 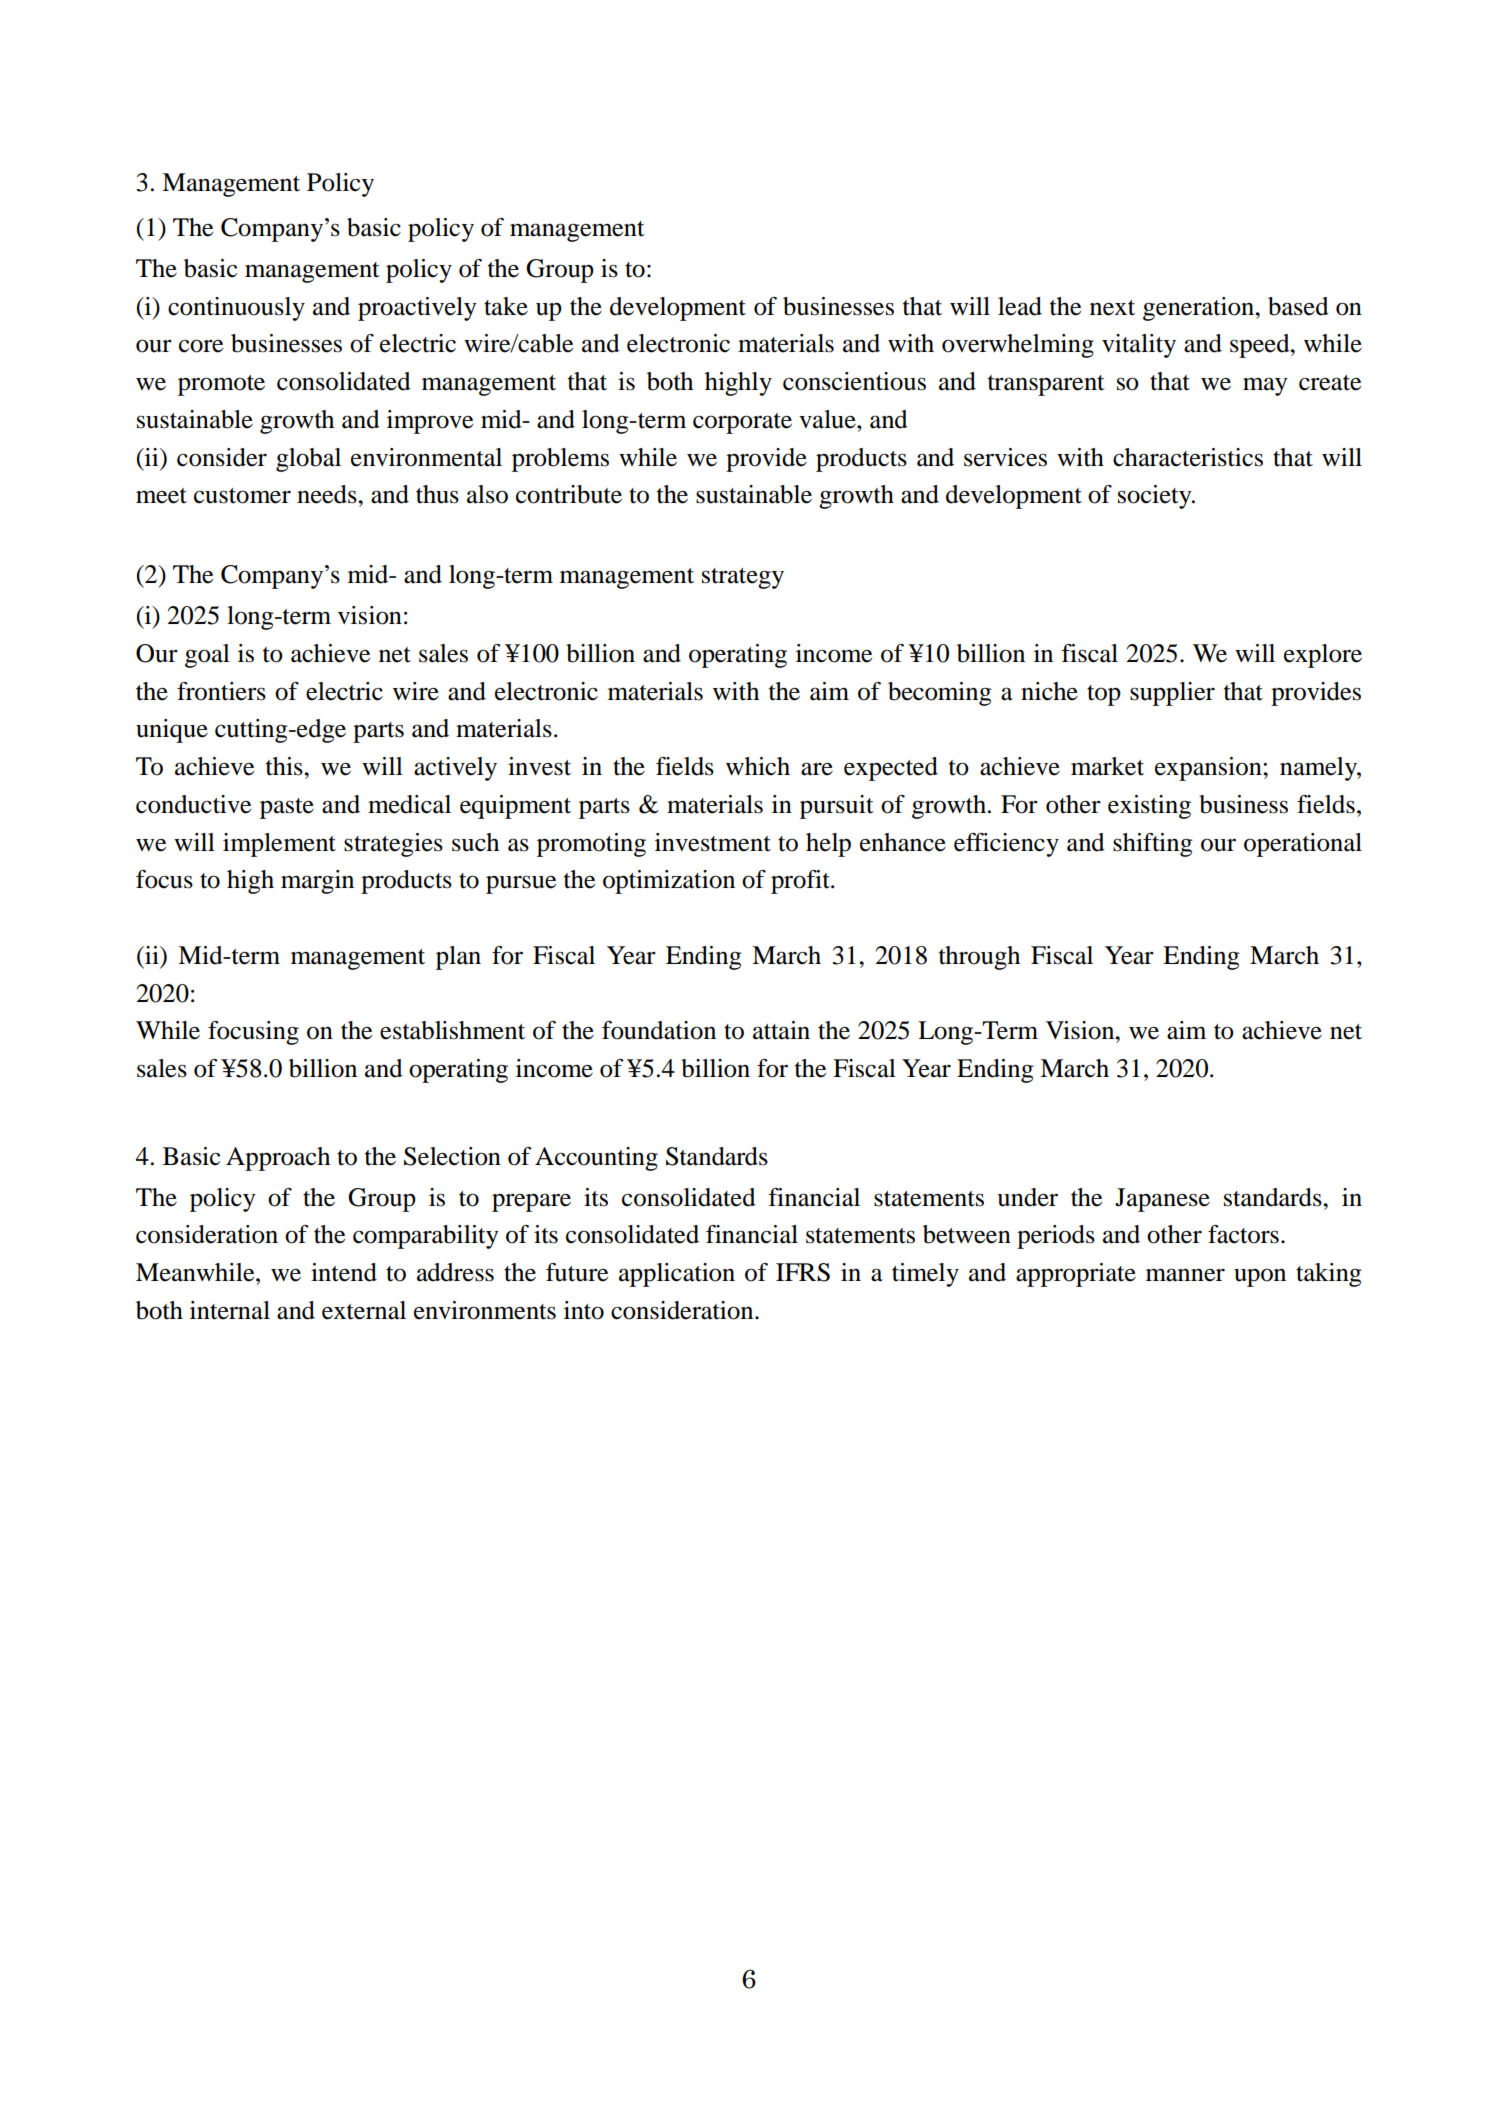 What do you see at coordinates (854, 381) in the page?
I see `conscientious` at bounding box center [854, 381].
